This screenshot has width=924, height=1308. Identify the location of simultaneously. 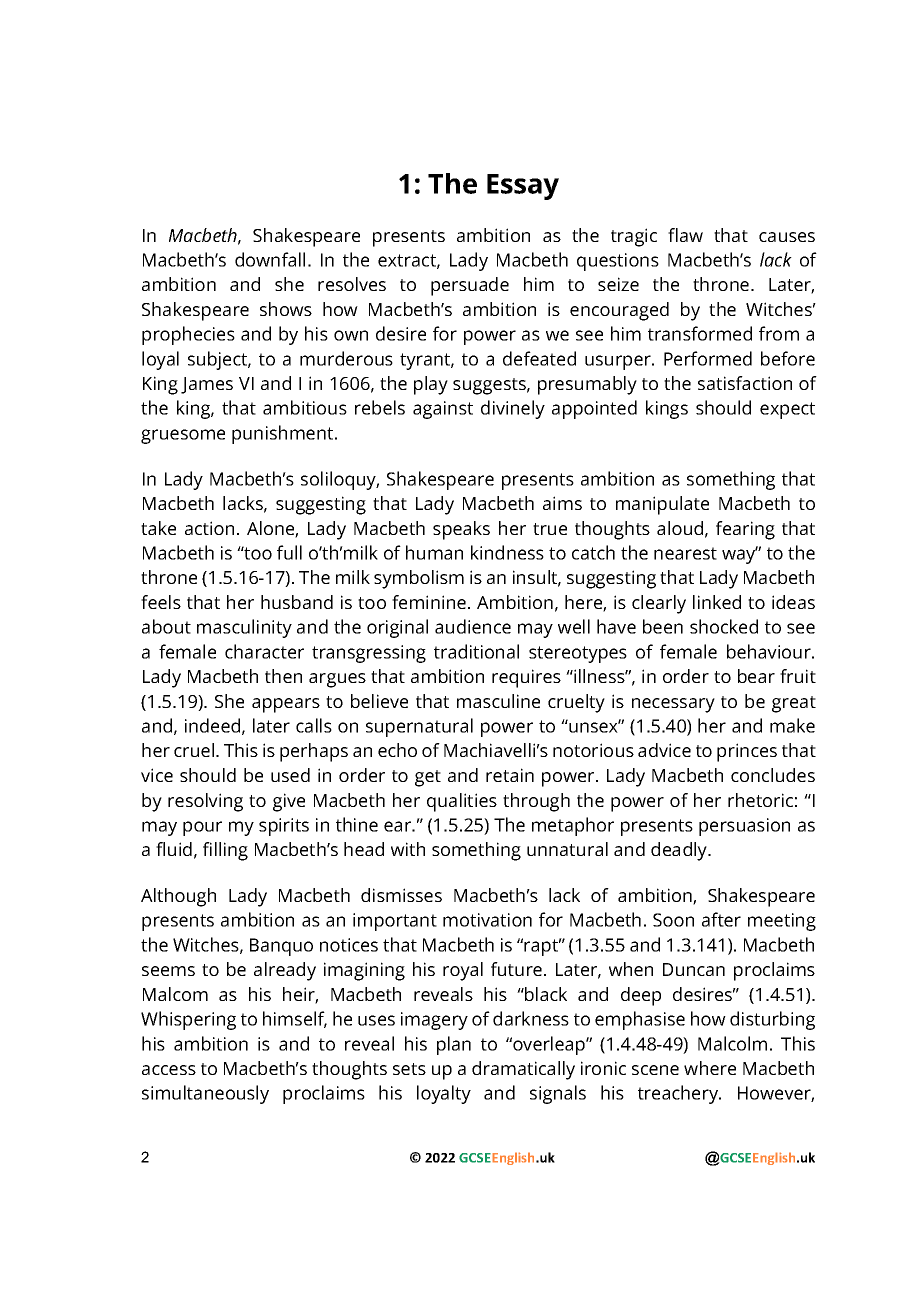
(205, 1094).
